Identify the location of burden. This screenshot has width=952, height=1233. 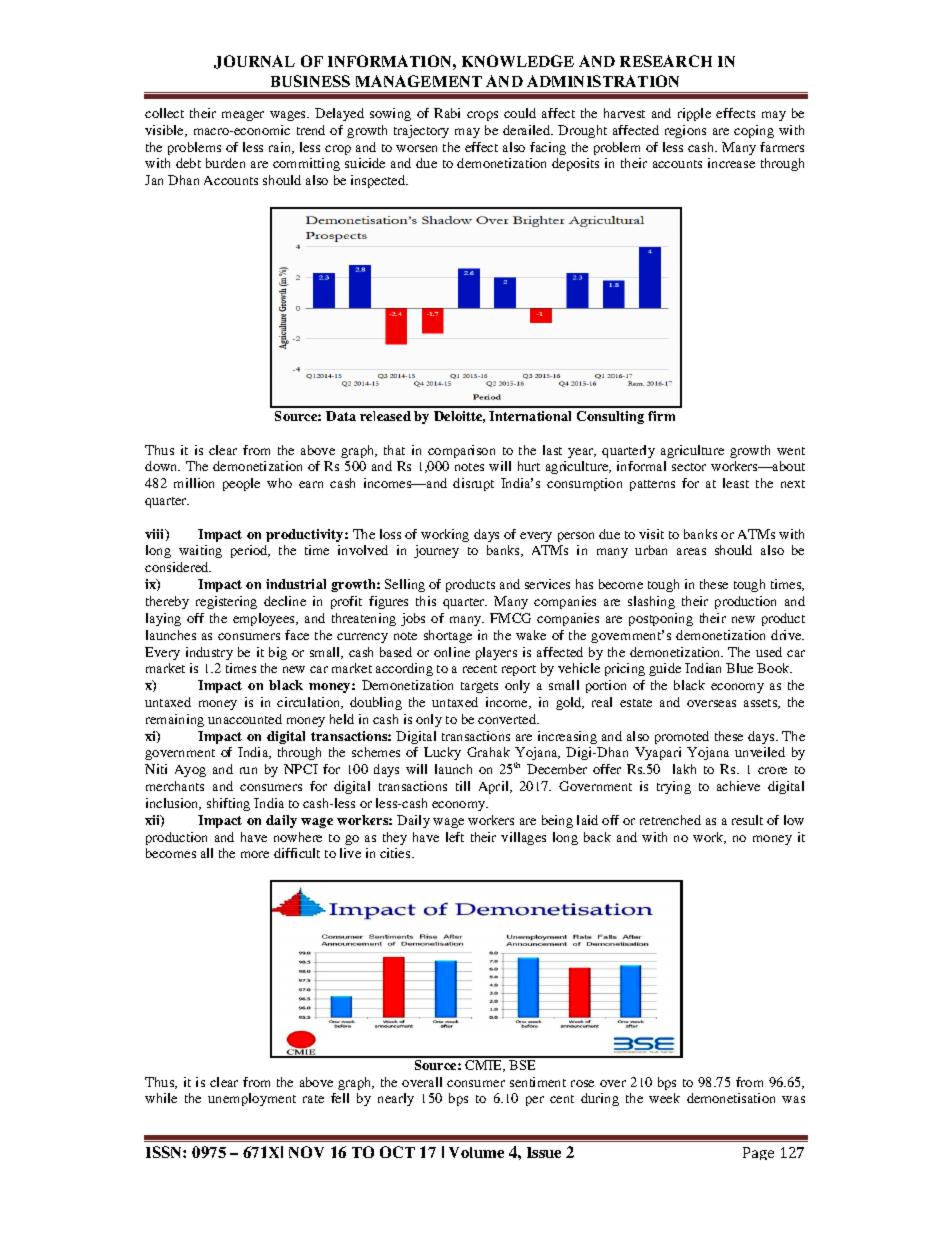
(225, 163).
